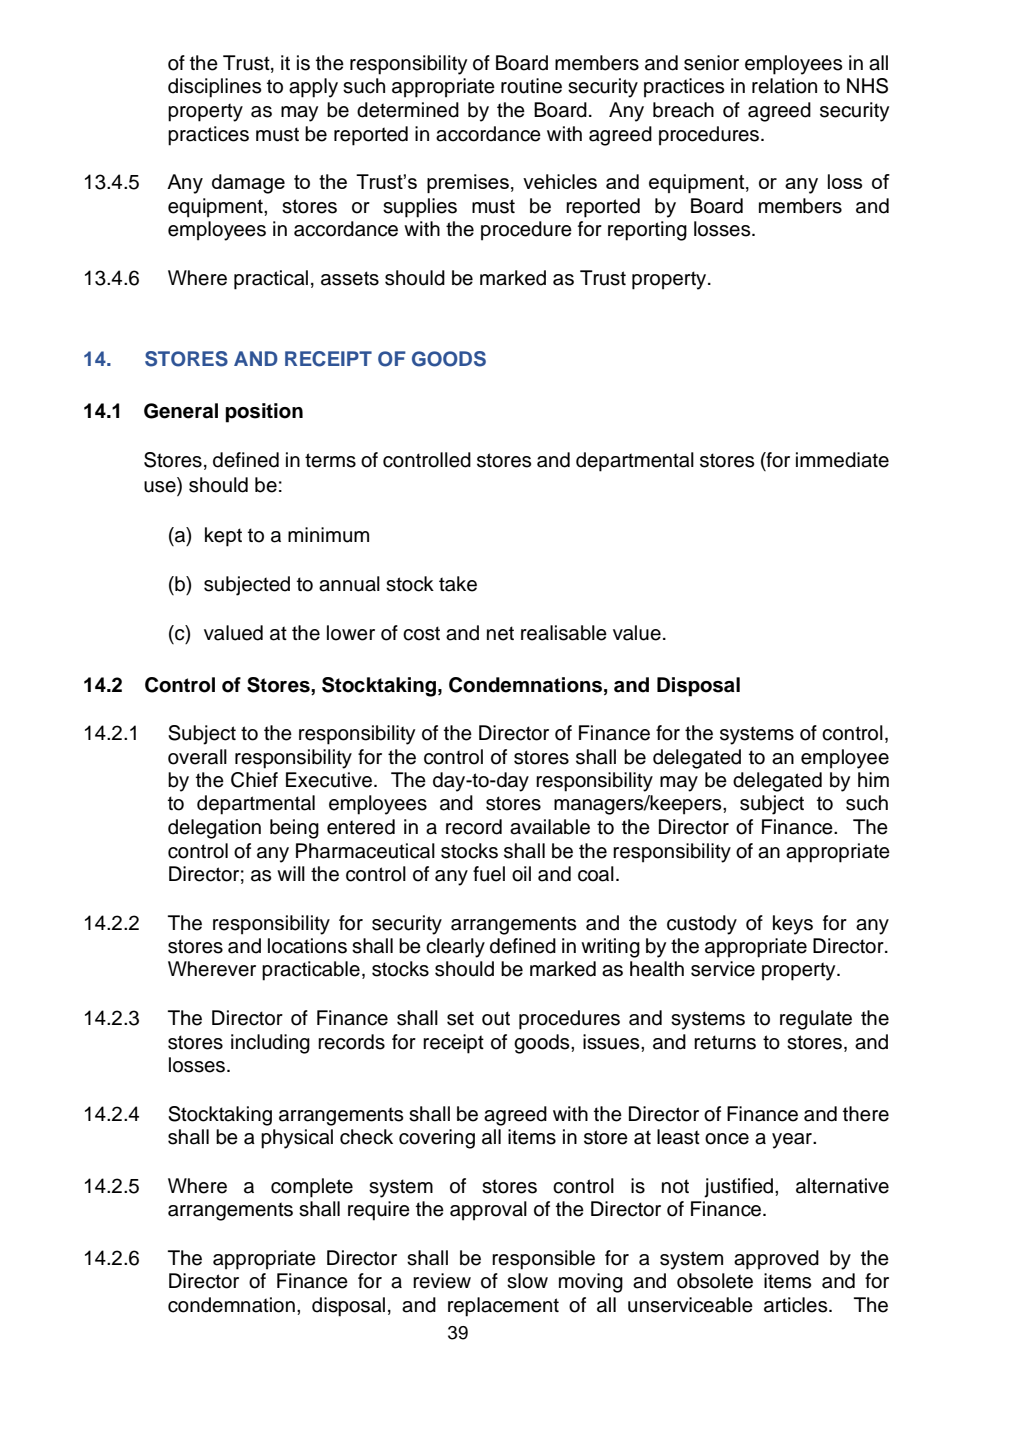 This screenshot has height=1429, width=1011. Describe the element at coordinates (214, 88) in the screenshot. I see `disciplines` at that location.
